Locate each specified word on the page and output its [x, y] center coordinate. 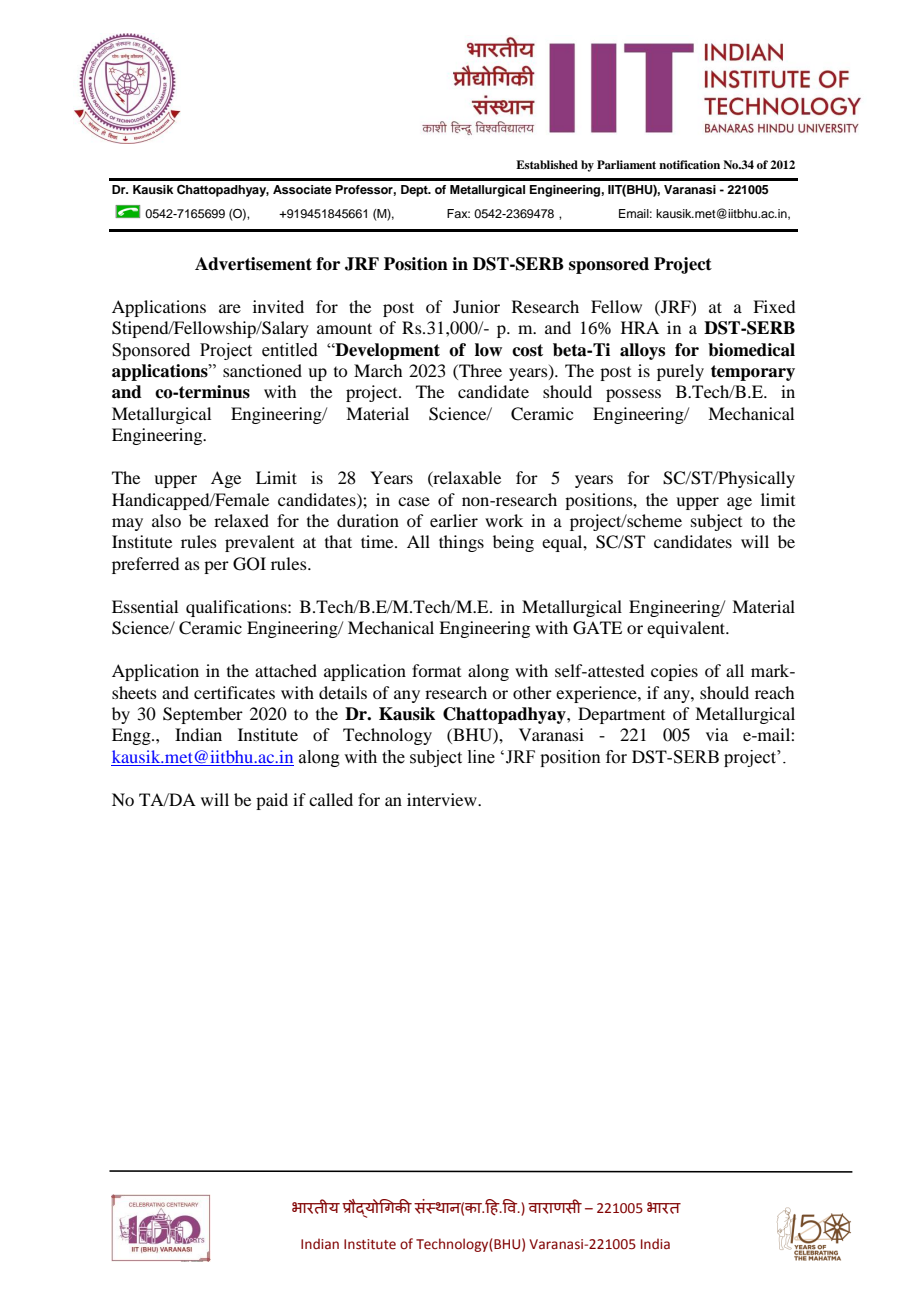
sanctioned [262, 370]
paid [272, 801]
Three [479, 372]
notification [689, 164]
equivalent [687, 629]
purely [680, 372]
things [461, 543]
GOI [249, 564]
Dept [415, 191]
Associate [302, 189]
